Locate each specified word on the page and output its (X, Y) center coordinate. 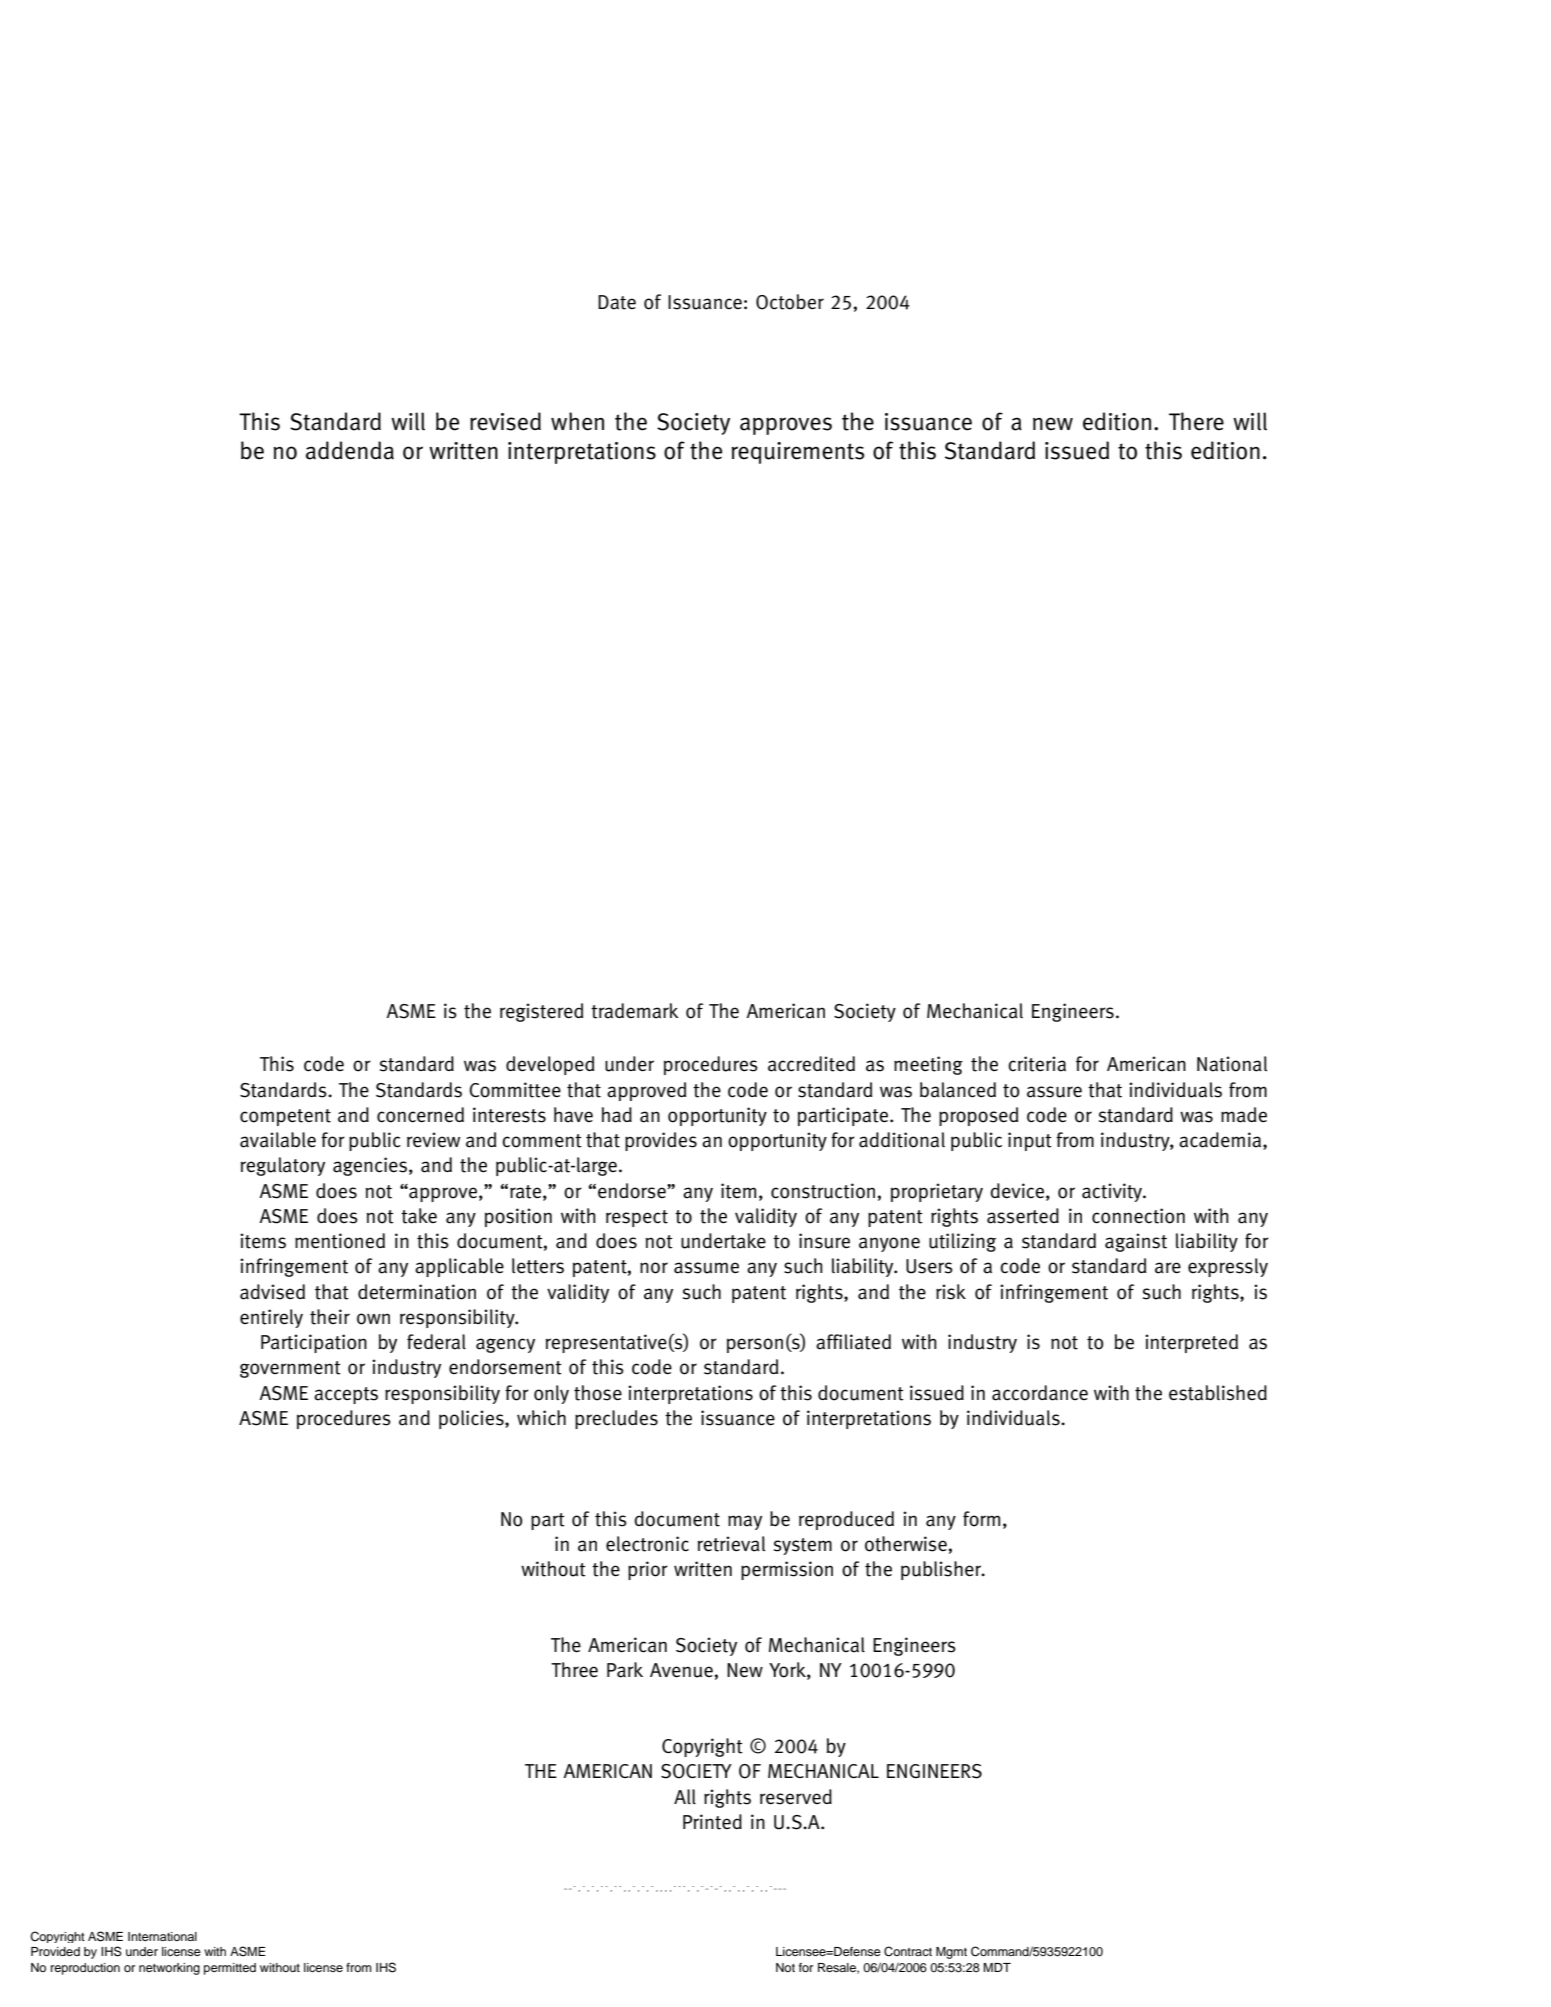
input (1030, 1141)
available (278, 1140)
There (1196, 421)
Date (617, 302)
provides (661, 1141)
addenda (350, 450)
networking (169, 1969)
